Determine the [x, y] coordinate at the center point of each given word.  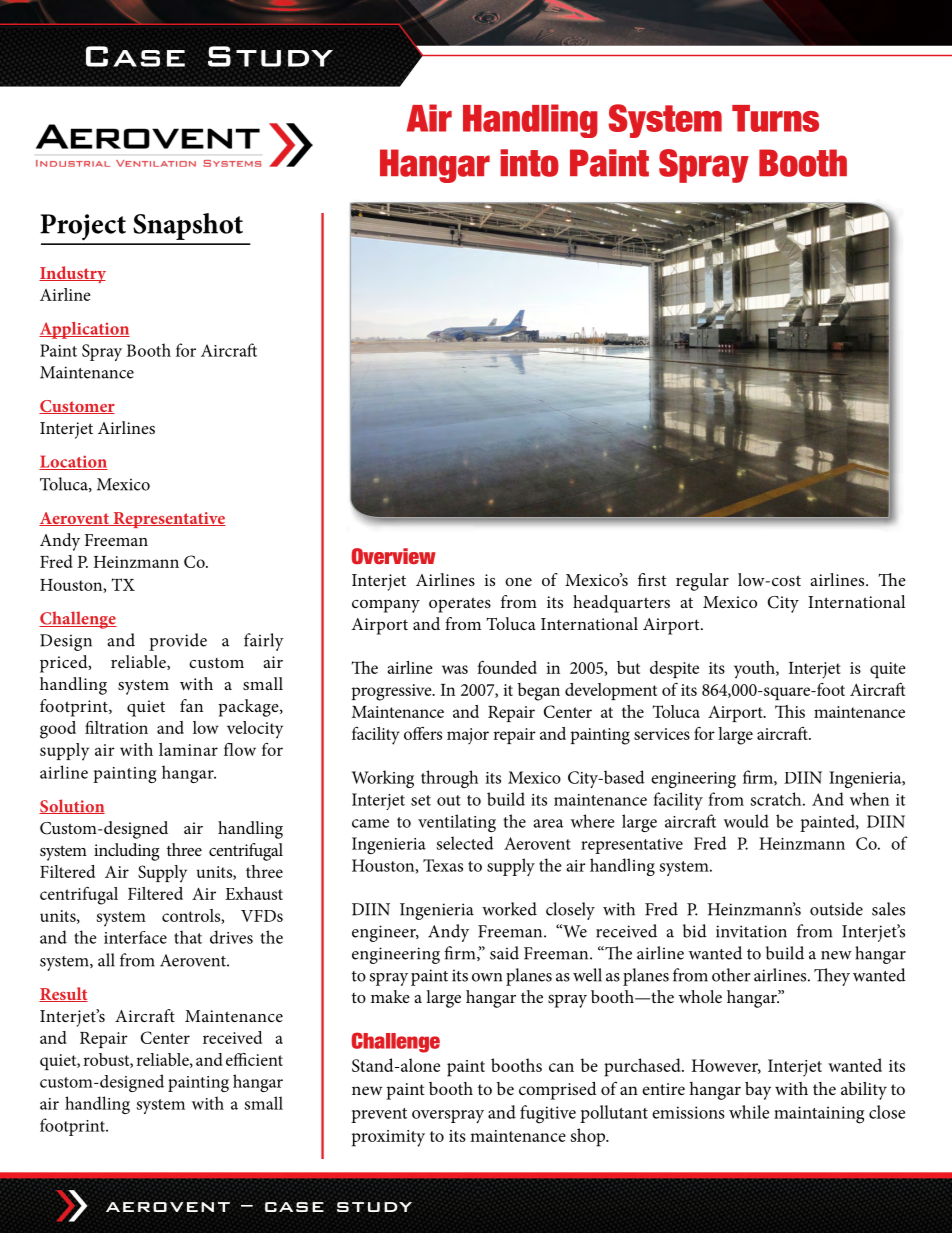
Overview [394, 556]
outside [836, 909]
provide [178, 642]
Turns [775, 118]
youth [755, 670]
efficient [254, 1059]
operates [460, 605]
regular [702, 582]
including [127, 852]
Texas [443, 865]
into [529, 163]
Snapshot [188, 226]
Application [84, 330]
